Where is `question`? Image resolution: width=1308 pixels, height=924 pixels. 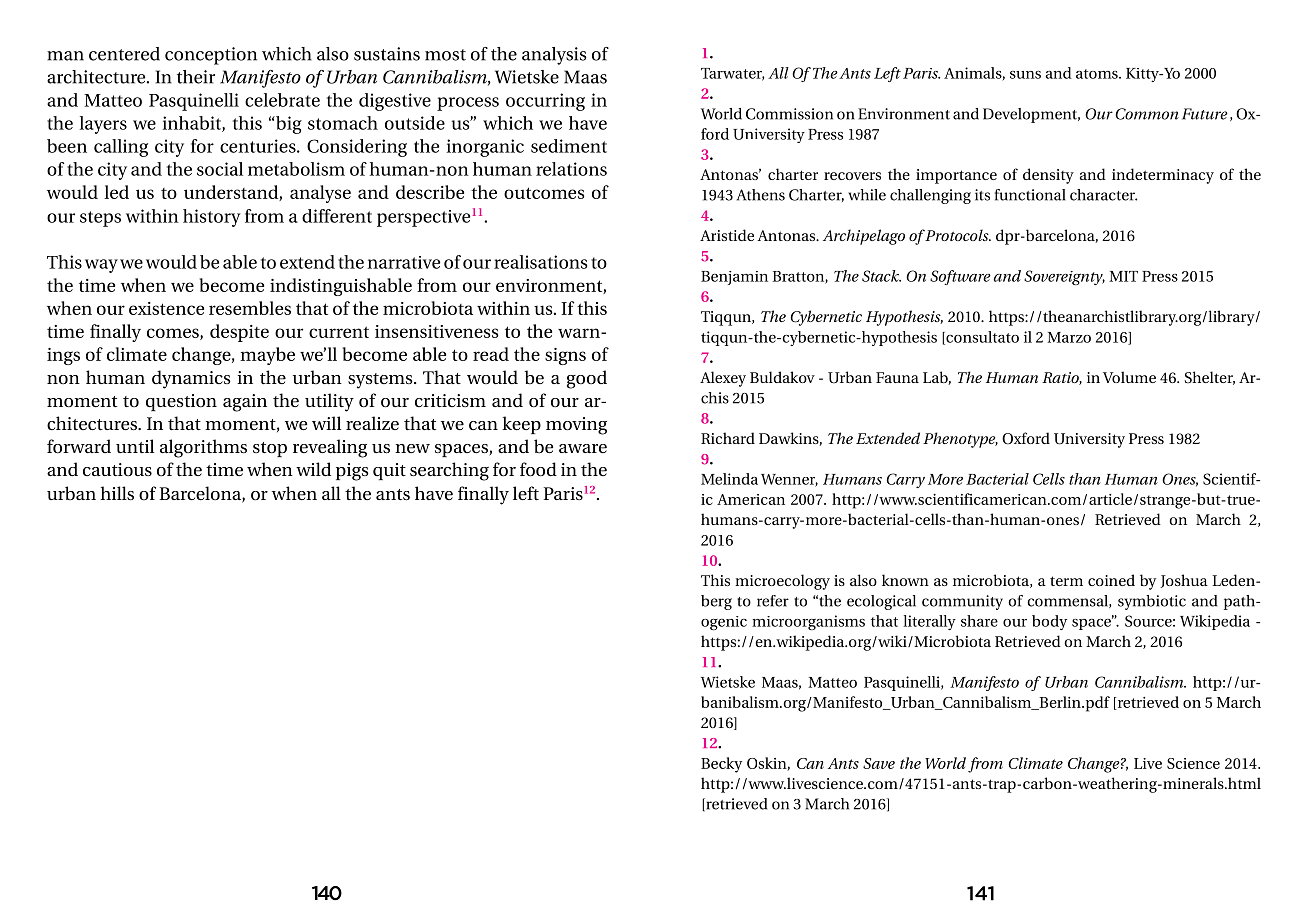
question is located at coordinates (181, 402).
